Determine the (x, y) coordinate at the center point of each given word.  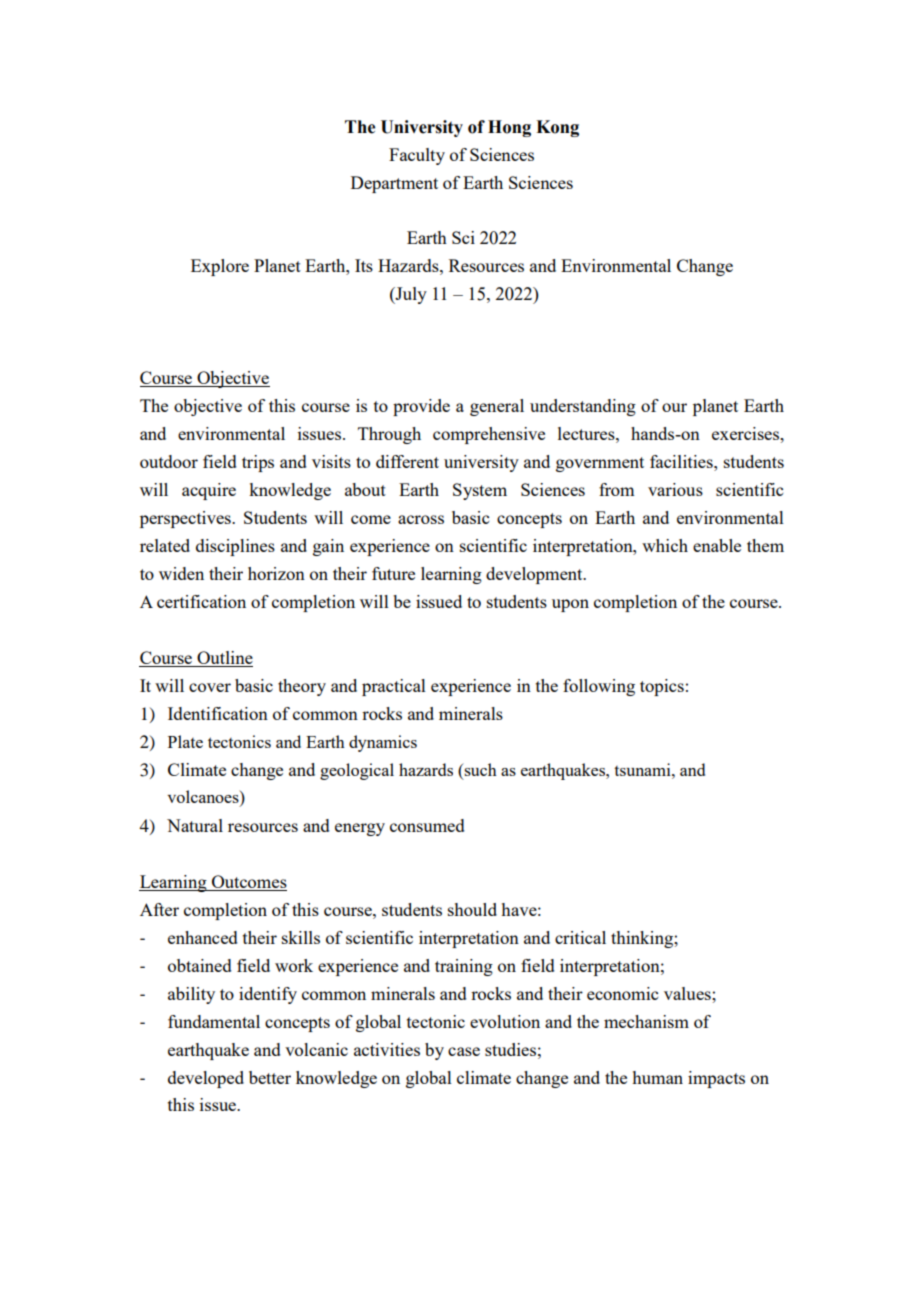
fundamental (214, 1021)
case (464, 1051)
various (675, 489)
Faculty (417, 156)
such (480, 769)
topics (662, 687)
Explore (220, 267)
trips (258, 463)
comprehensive (489, 435)
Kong (557, 128)
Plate (185, 741)
